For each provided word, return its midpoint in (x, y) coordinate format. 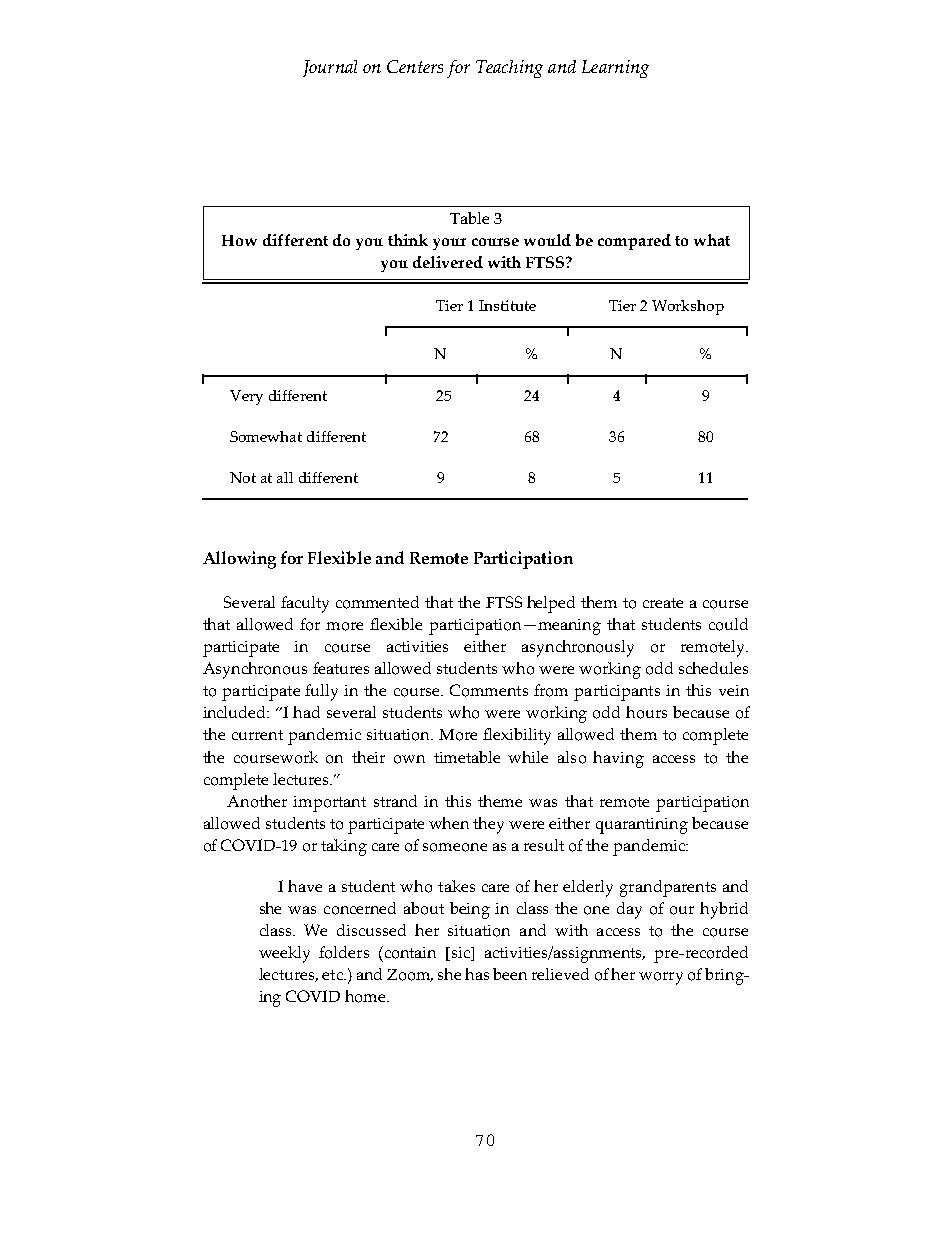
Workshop (688, 307)
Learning (615, 69)
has (477, 974)
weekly (284, 954)
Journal (330, 68)
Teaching (509, 69)
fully (321, 692)
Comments (489, 690)
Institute (507, 305)
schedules (713, 668)
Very (246, 397)
